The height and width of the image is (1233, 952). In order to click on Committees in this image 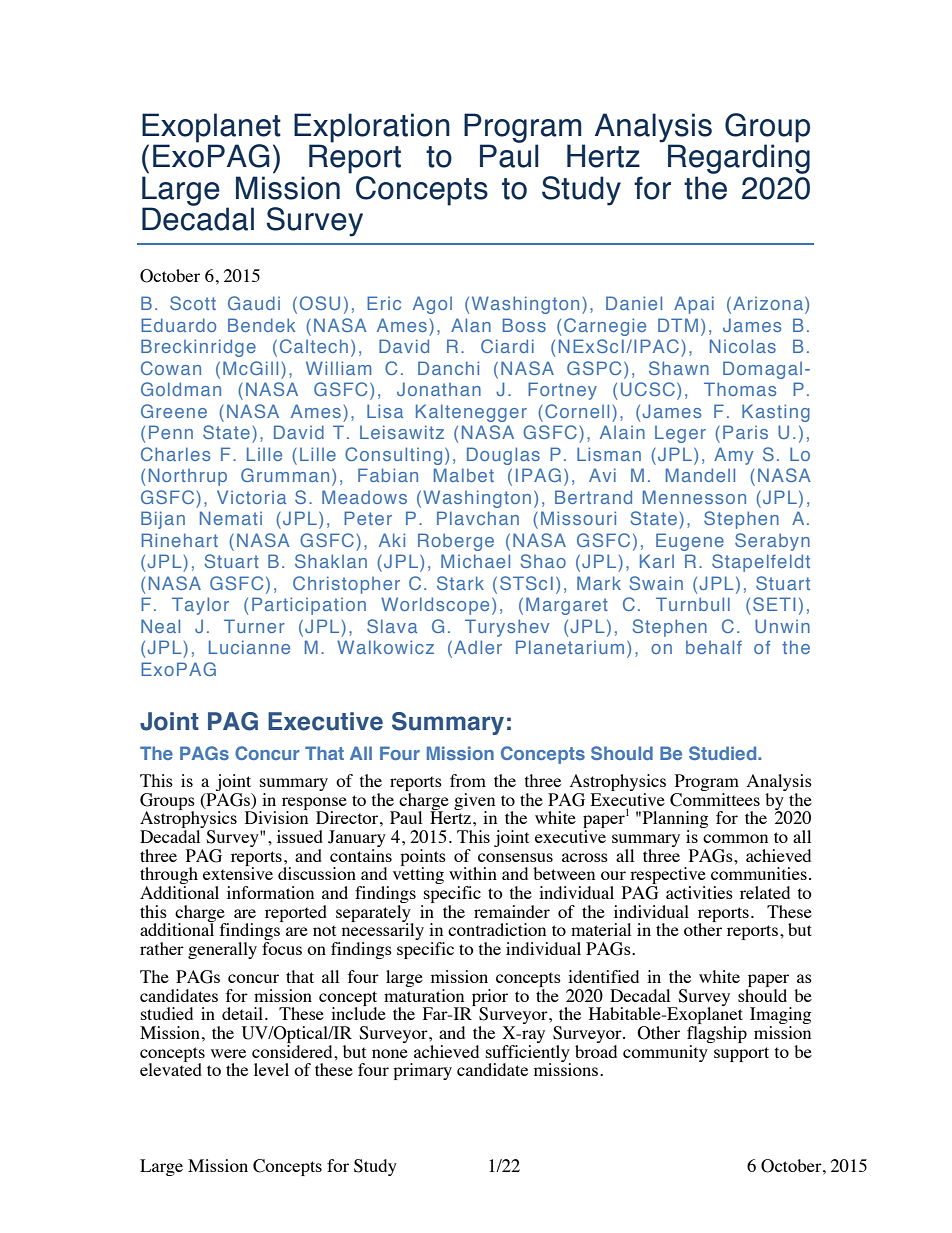, I will do `click(715, 798)`.
